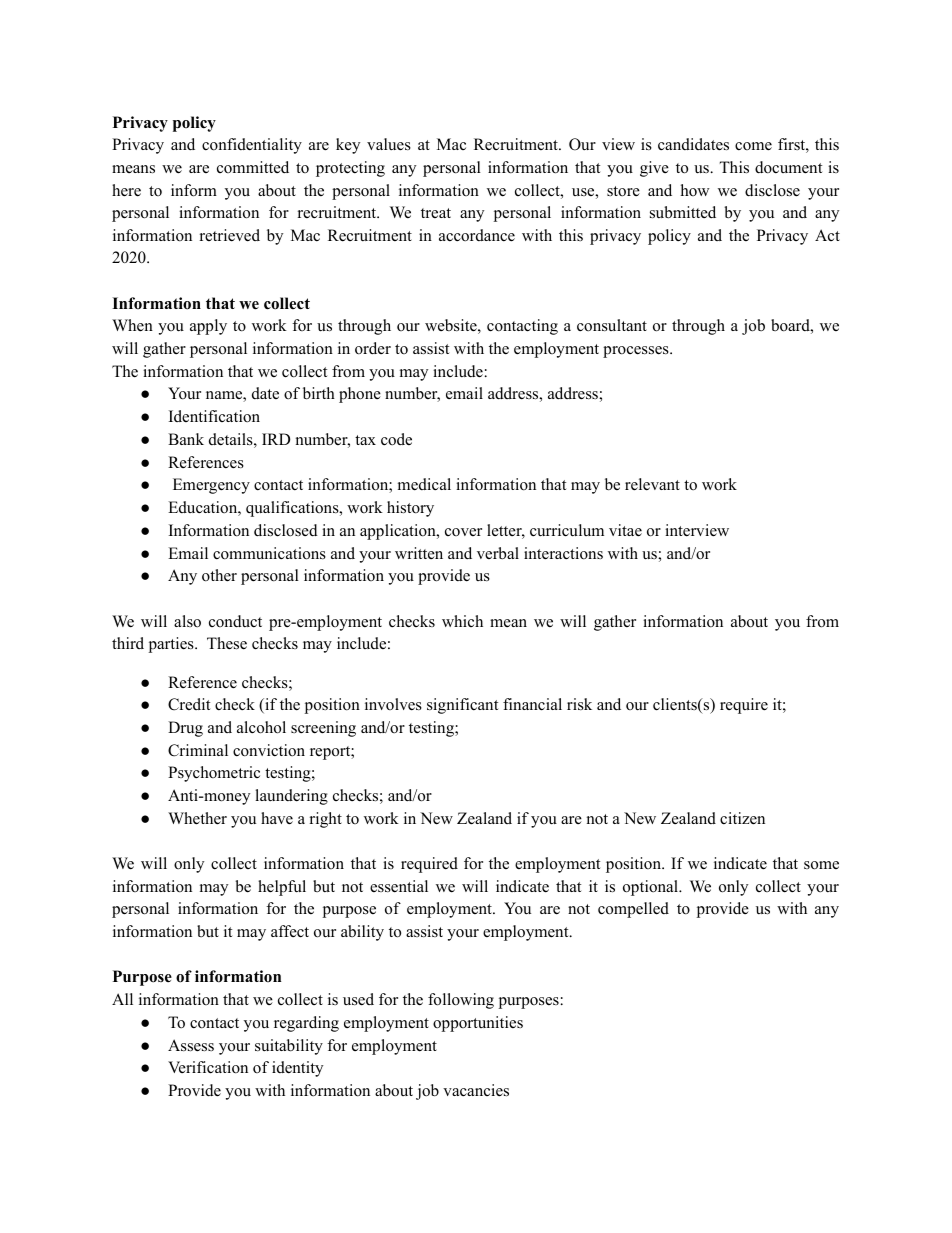  I want to click on treat, so click(436, 213).
